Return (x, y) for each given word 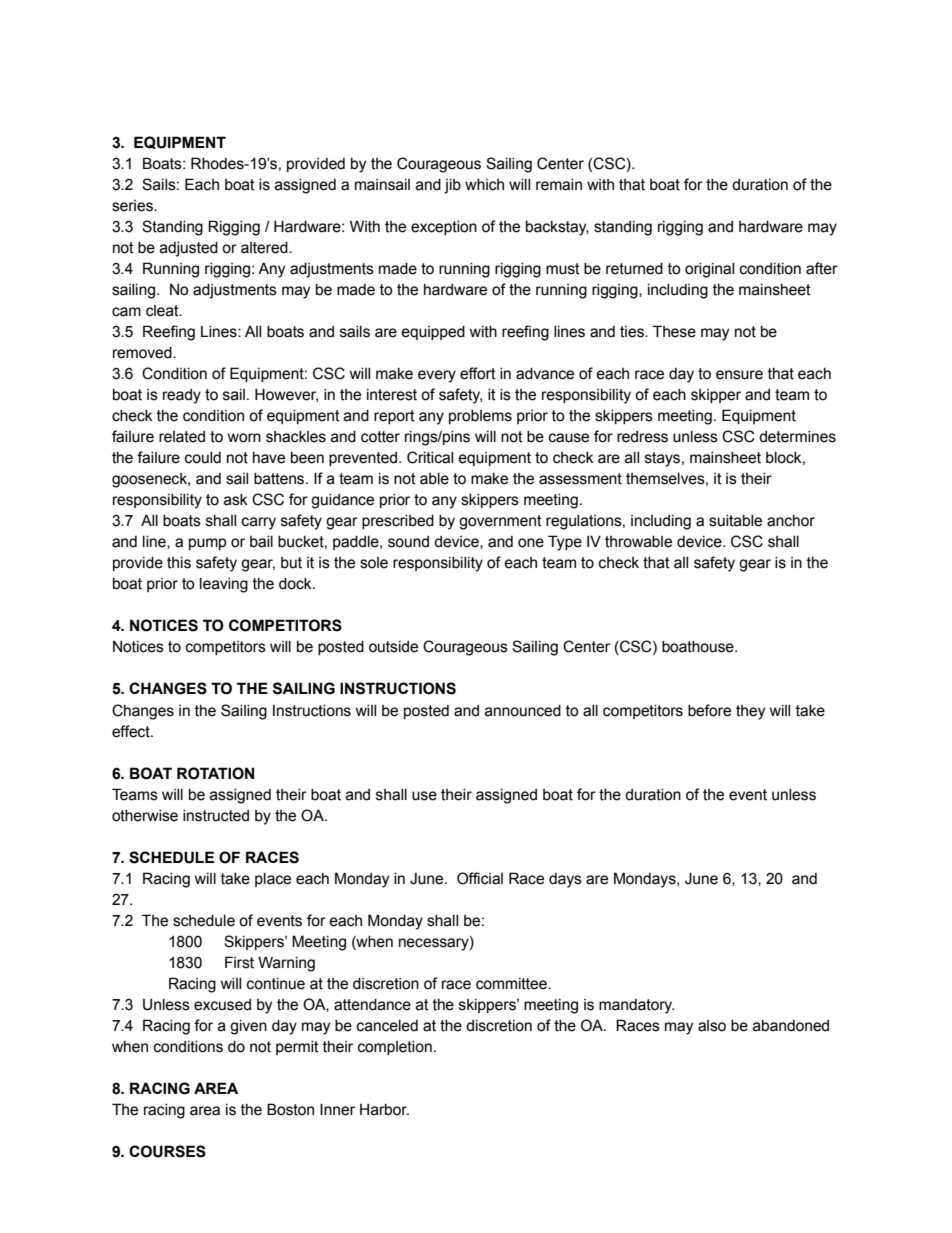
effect (132, 731)
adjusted (189, 249)
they (750, 712)
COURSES (167, 1151)
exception (444, 228)
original (709, 270)
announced (523, 711)
